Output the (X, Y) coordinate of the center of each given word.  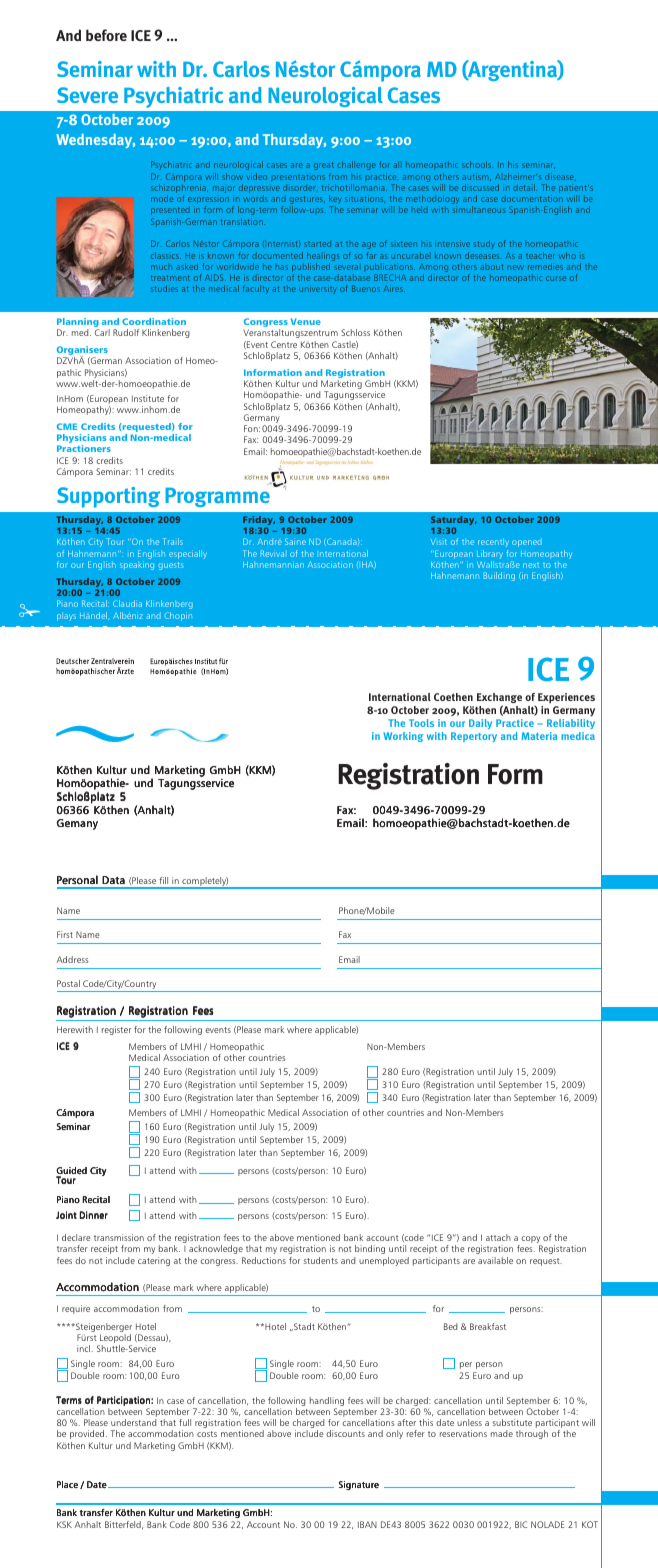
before (106, 35)
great (324, 166)
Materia (540, 736)
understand (133, 1422)
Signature (359, 1485)
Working (403, 737)
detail (525, 187)
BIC (521, 1524)
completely (204, 883)
